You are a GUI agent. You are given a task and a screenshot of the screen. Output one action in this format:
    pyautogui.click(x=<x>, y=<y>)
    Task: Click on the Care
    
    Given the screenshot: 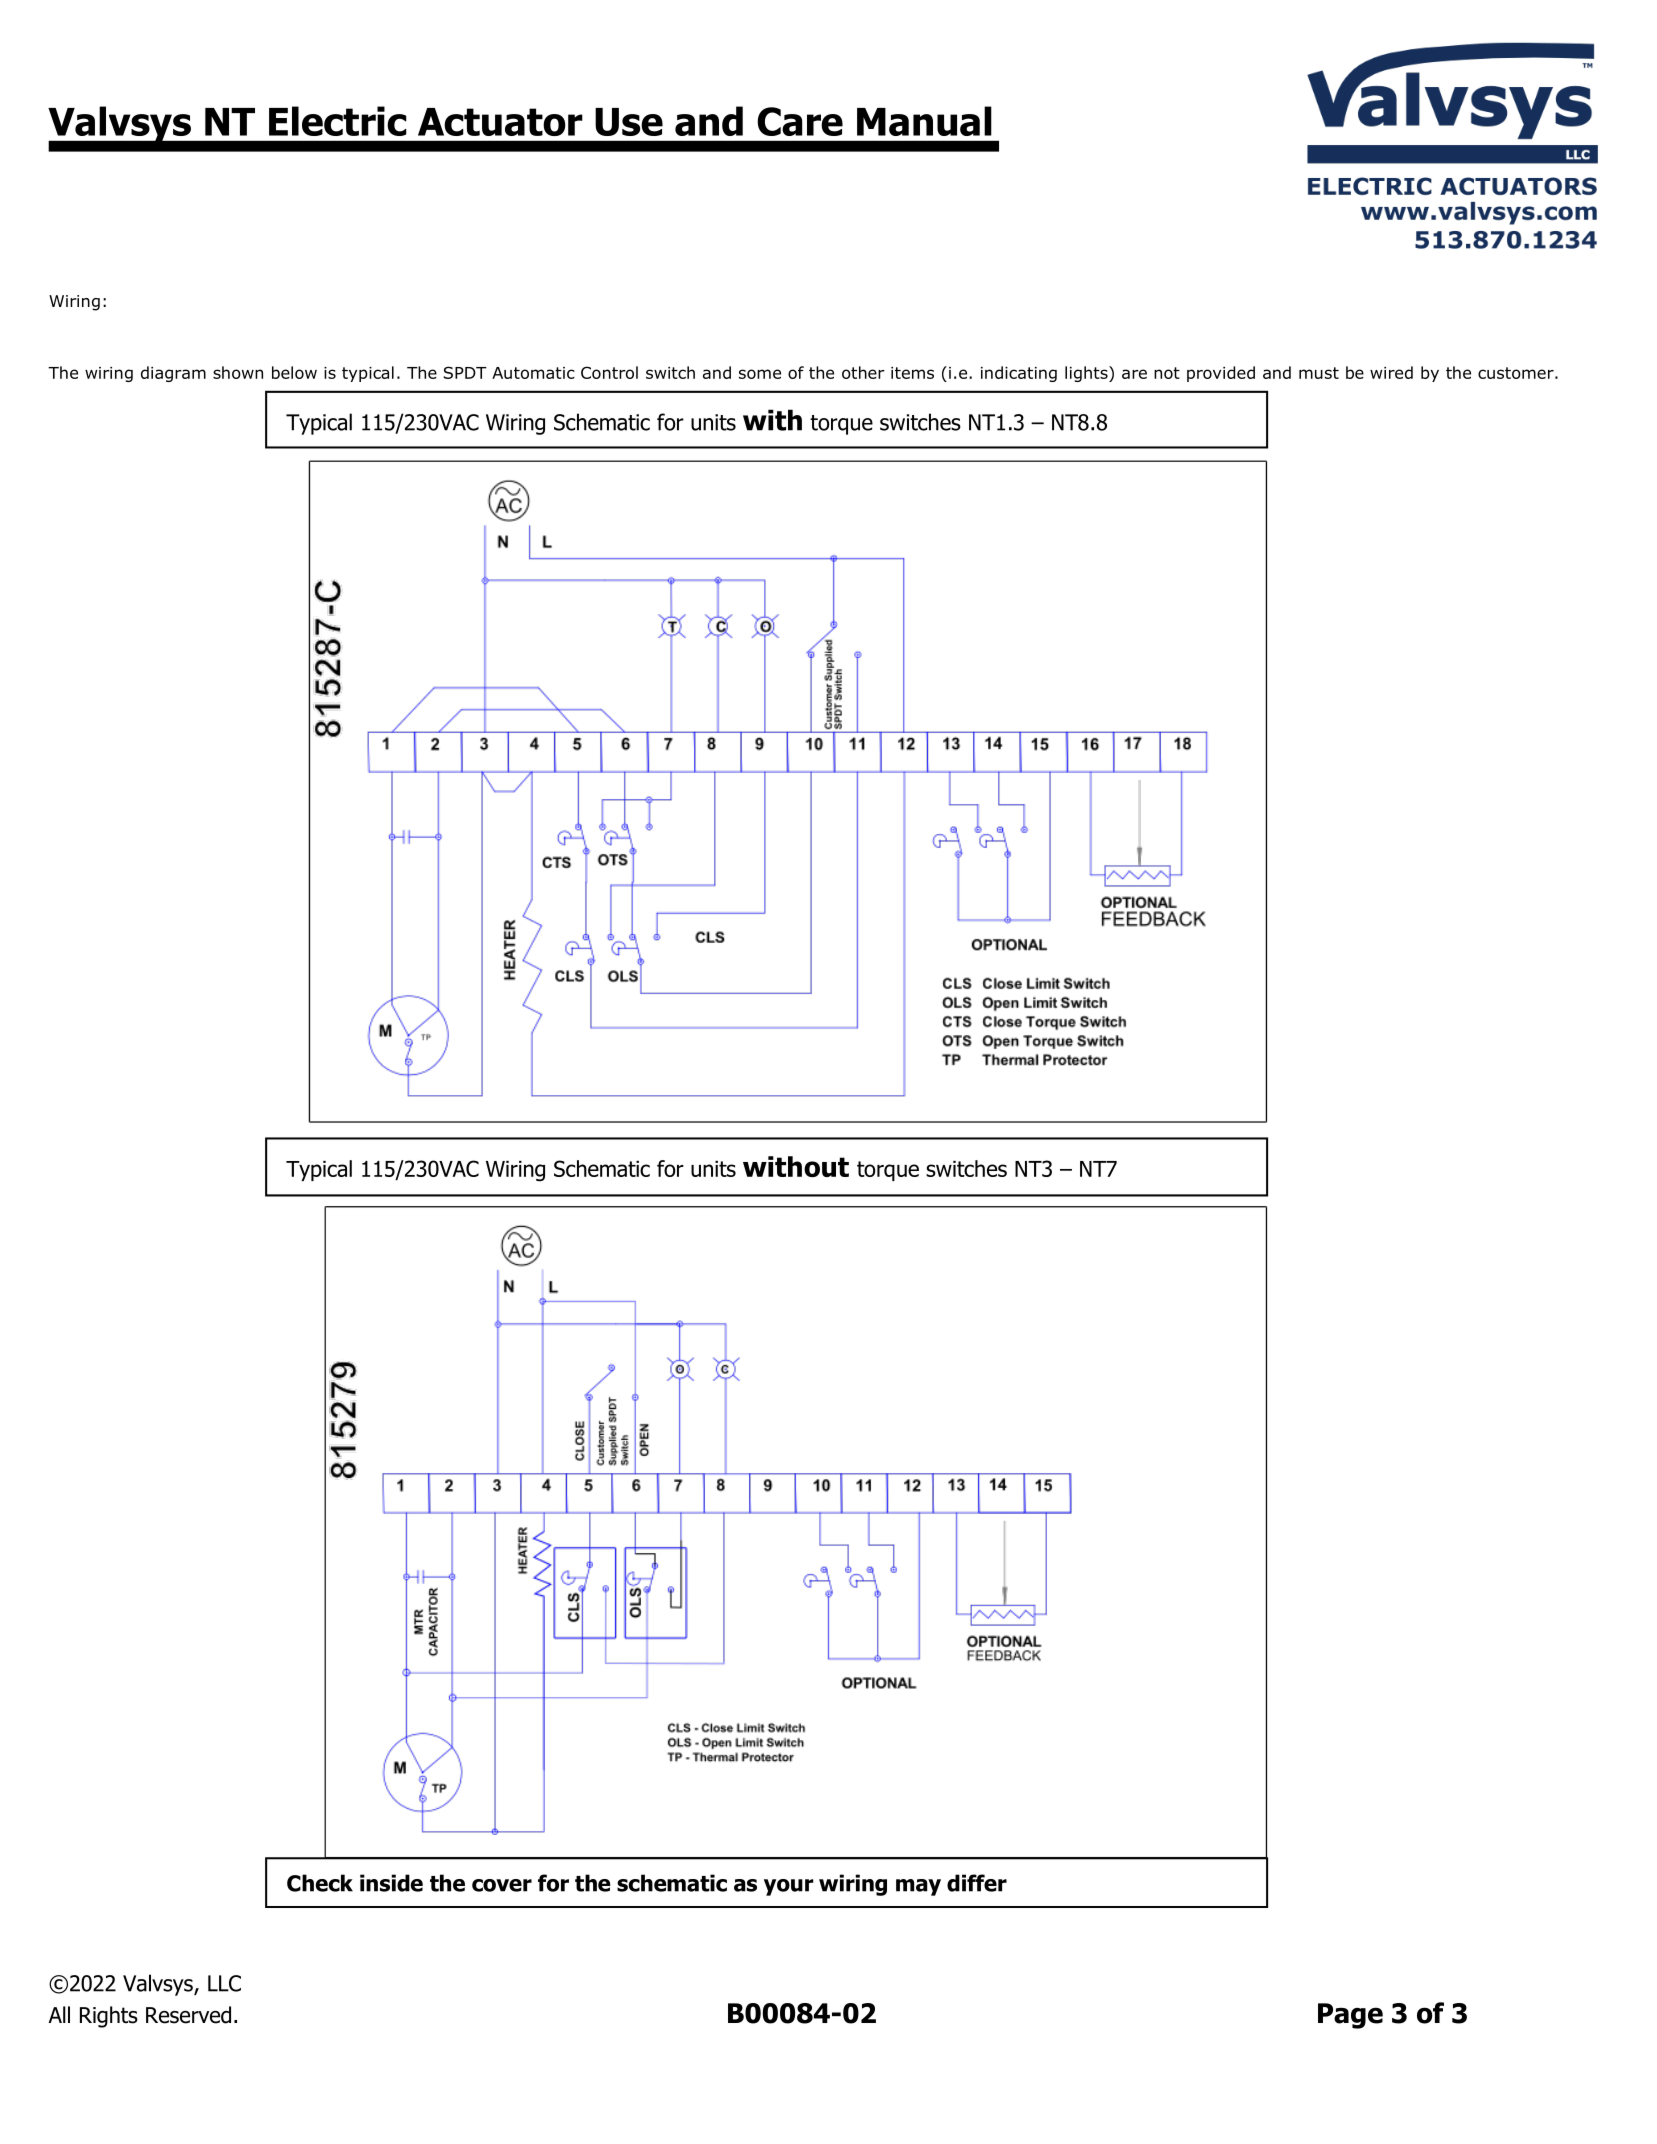 What is the action you would take?
    pyautogui.click(x=800, y=121)
